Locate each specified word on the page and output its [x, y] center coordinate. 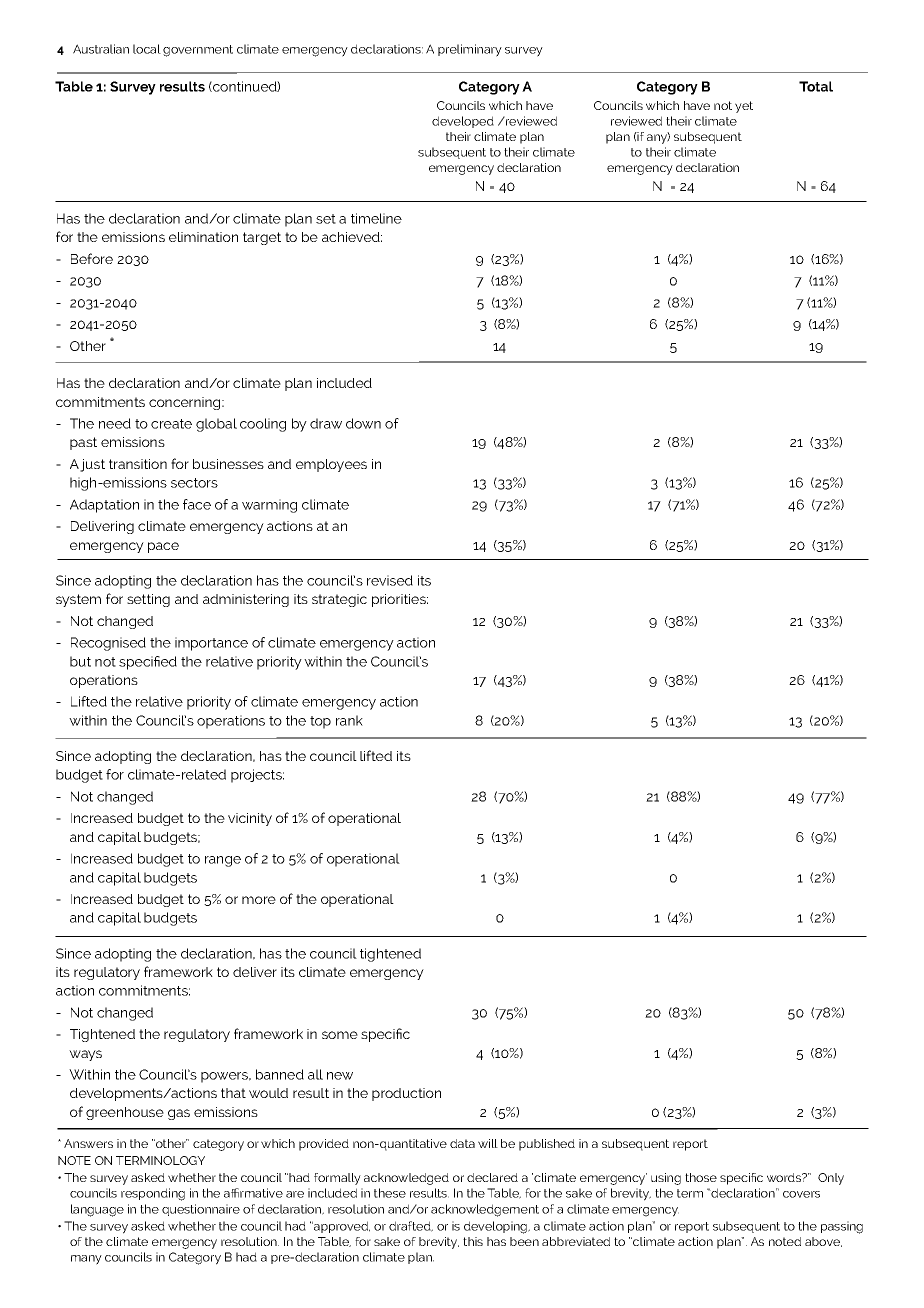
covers [801, 1194]
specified [148, 663]
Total [816, 86]
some [340, 1035]
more [259, 900]
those [701, 1177]
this [473, 1241]
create [171, 424]
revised [390, 580]
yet [744, 107]
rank [349, 720]
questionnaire [201, 1210]
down [363, 423]
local [147, 49]
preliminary [470, 50]
